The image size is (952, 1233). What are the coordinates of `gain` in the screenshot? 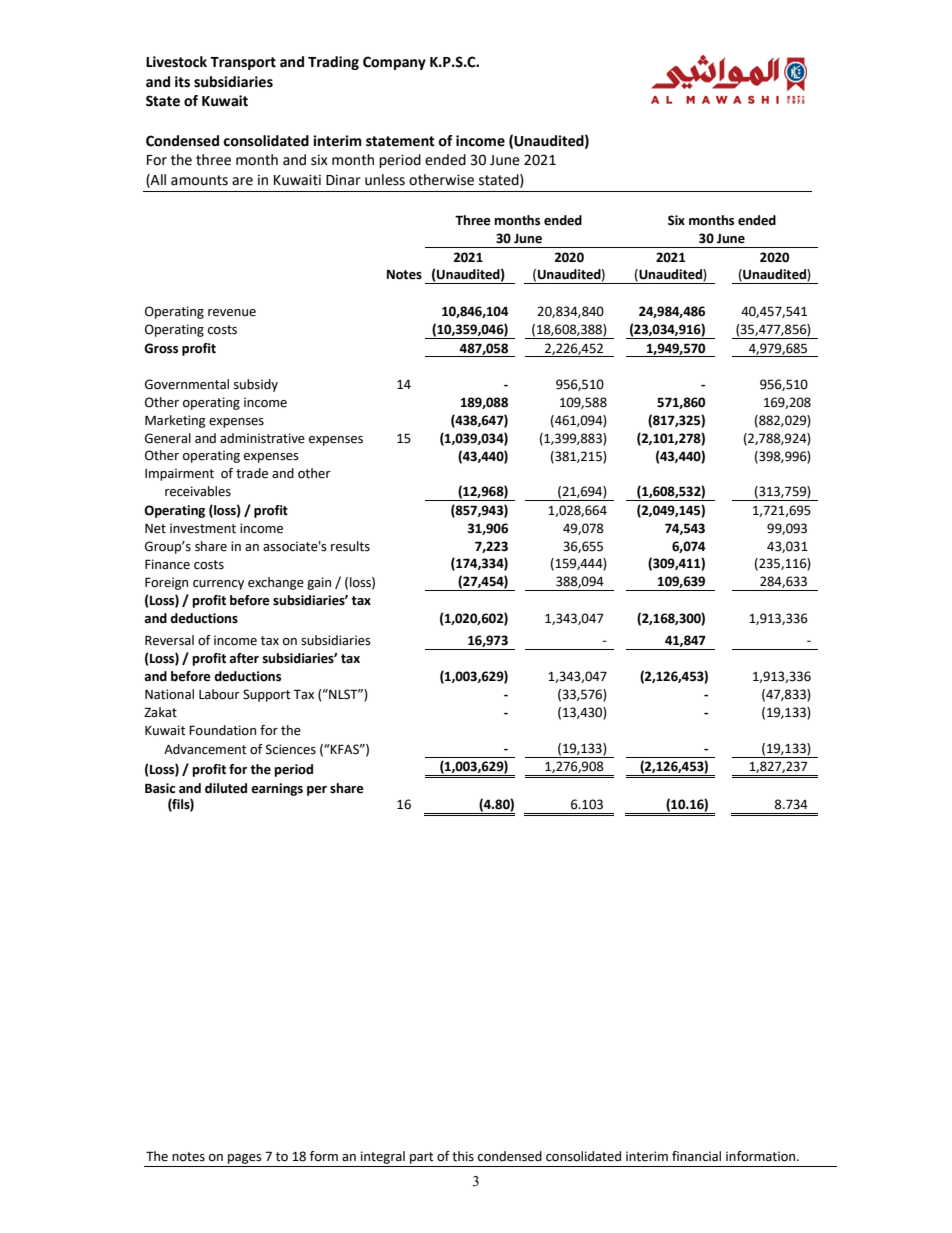 It's located at (319, 583).
